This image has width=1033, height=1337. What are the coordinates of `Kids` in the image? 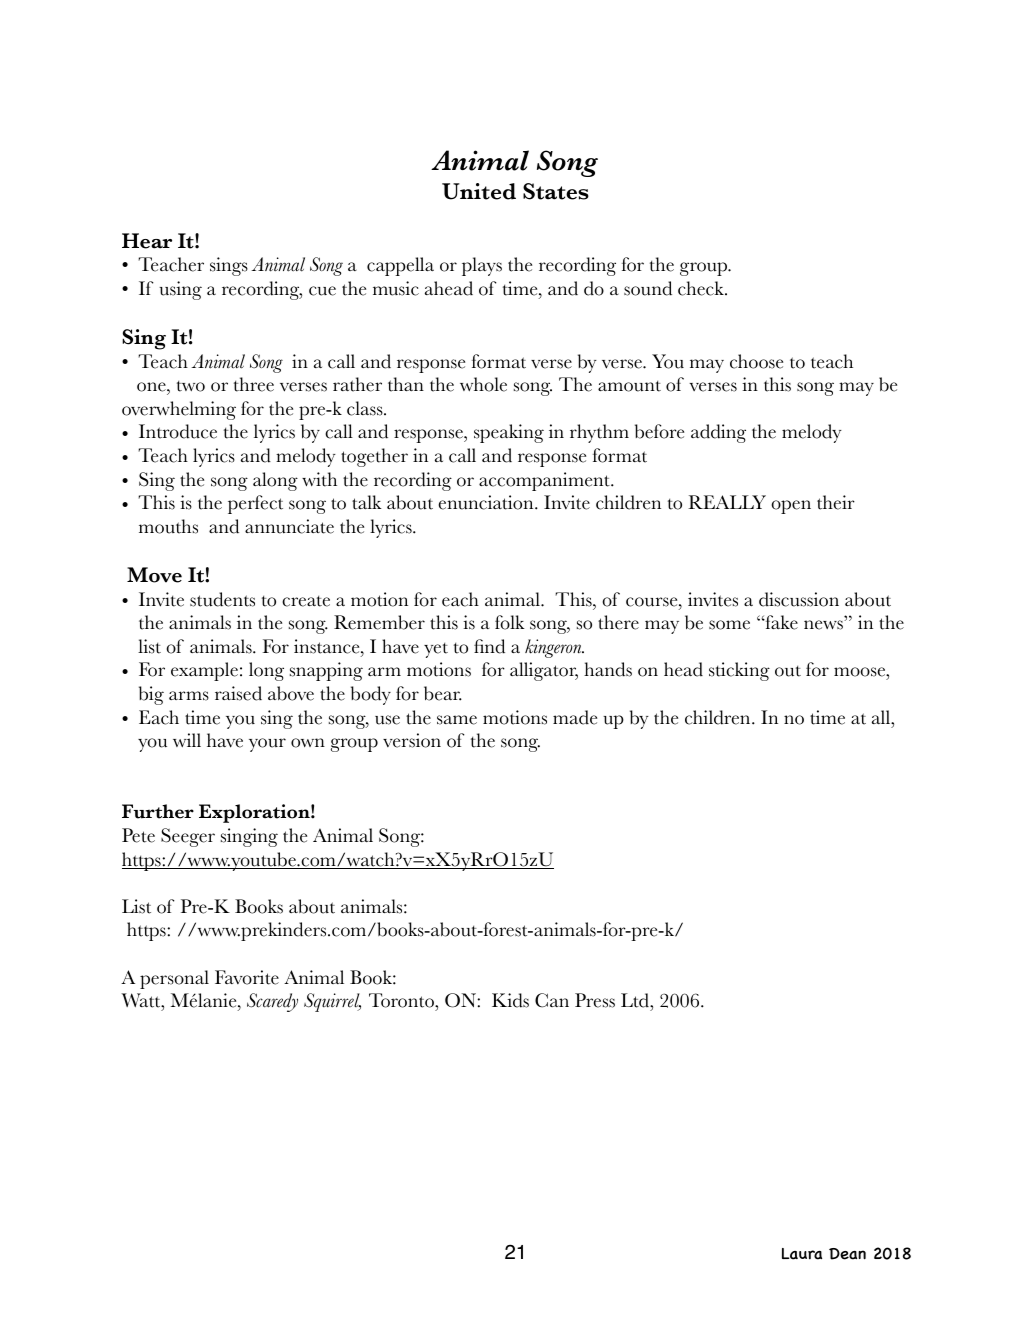 It's located at (510, 1000).
